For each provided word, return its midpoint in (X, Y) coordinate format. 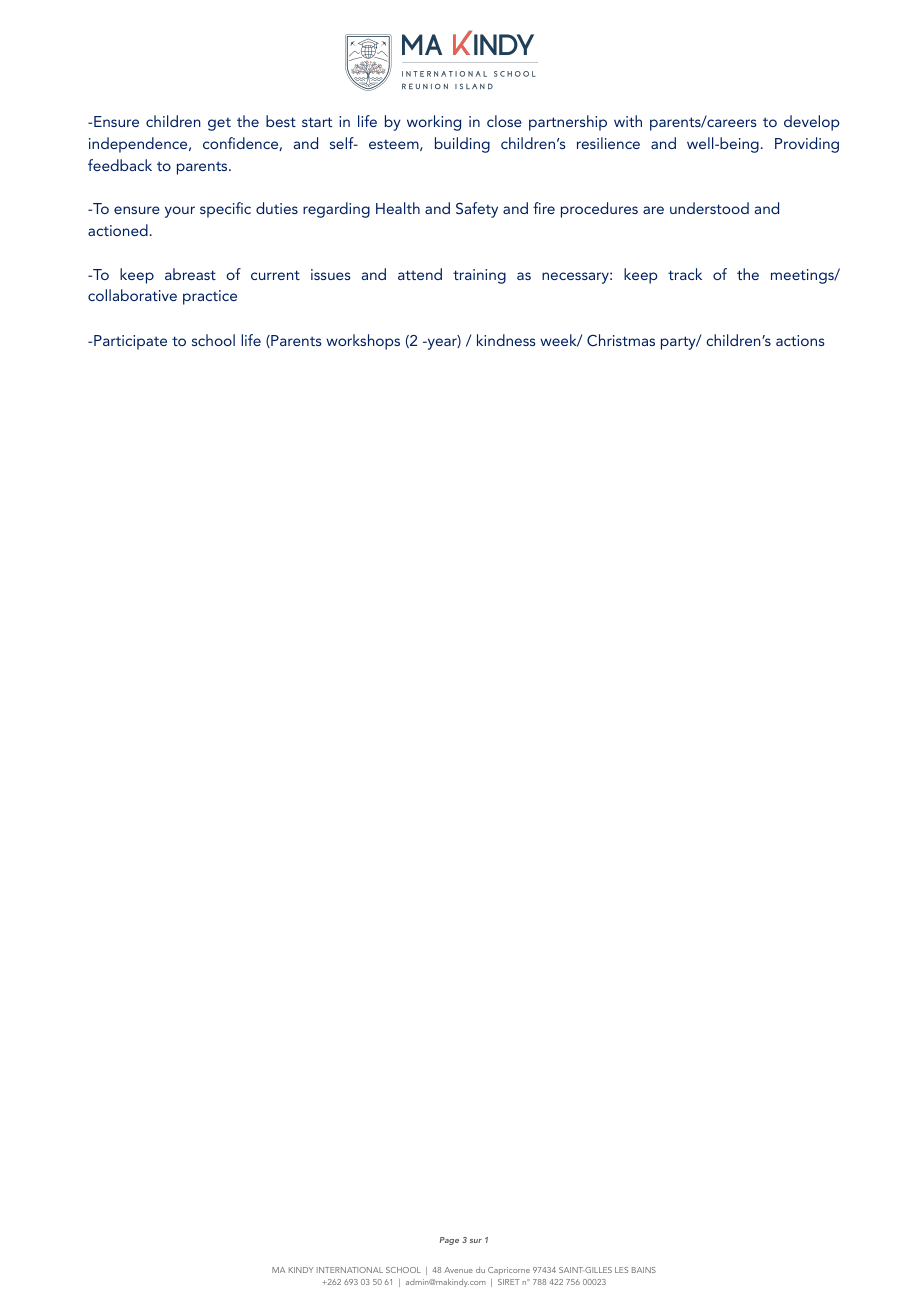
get (219, 124)
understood (709, 208)
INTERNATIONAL (350, 1270)
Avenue (458, 1270)
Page (449, 1241)
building (462, 145)
